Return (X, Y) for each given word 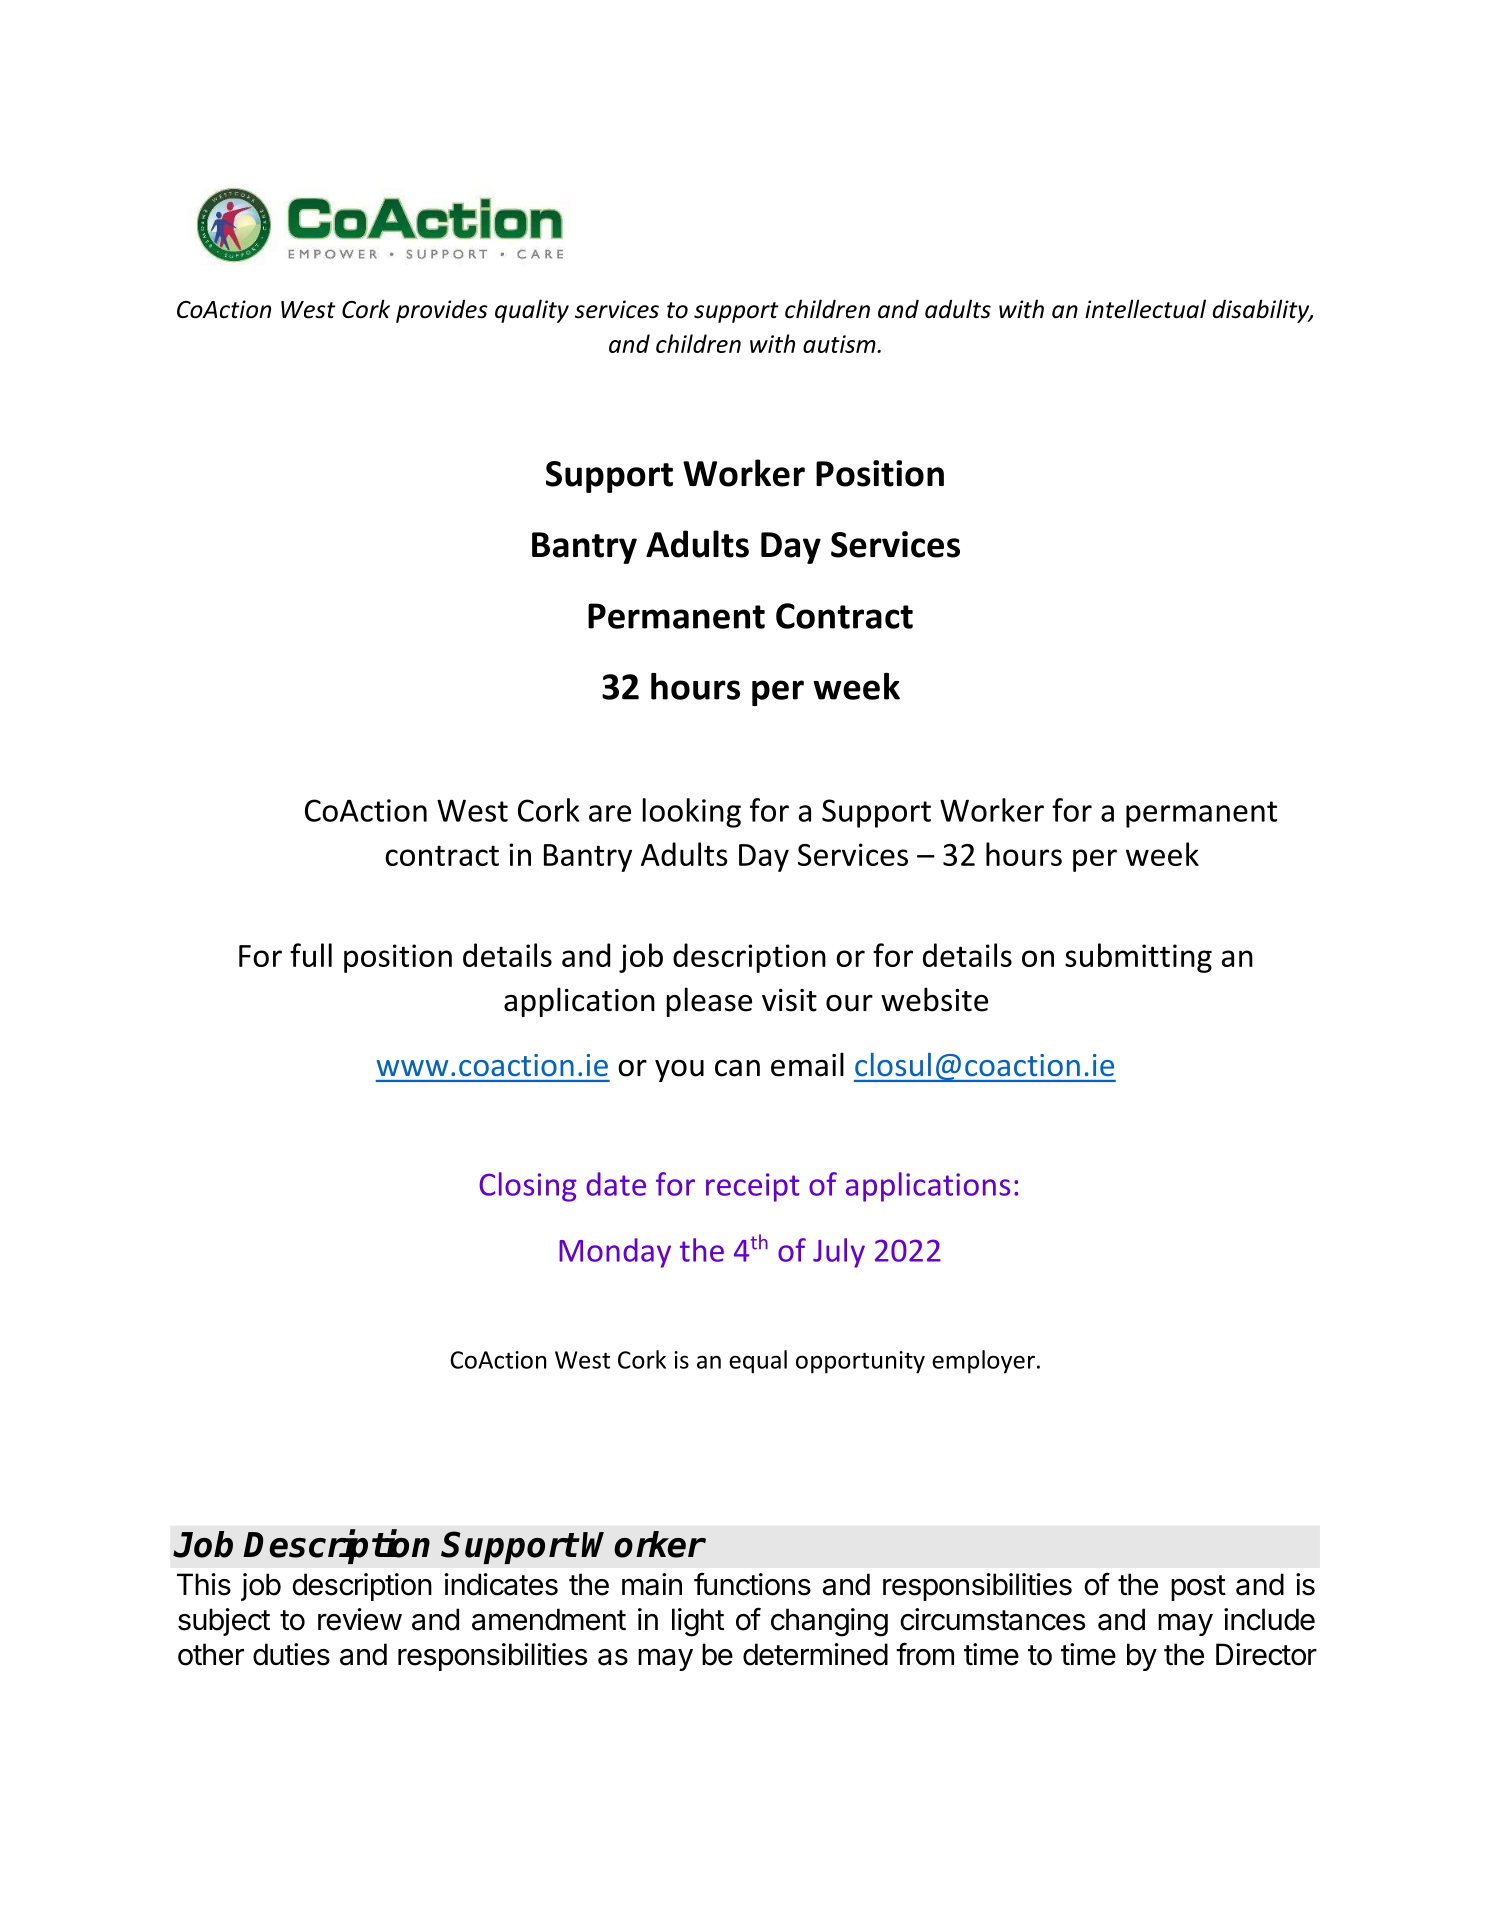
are (610, 813)
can (737, 1068)
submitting (1138, 958)
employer (983, 1362)
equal (758, 1362)
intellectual (1145, 309)
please (709, 1002)
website (934, 999)
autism (840, 344)
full (311, 955)
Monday (615, 1253)
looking (692, 813)
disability (1262, 311)
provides (442, 311)
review (360, 1619)
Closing (528, 1187)
